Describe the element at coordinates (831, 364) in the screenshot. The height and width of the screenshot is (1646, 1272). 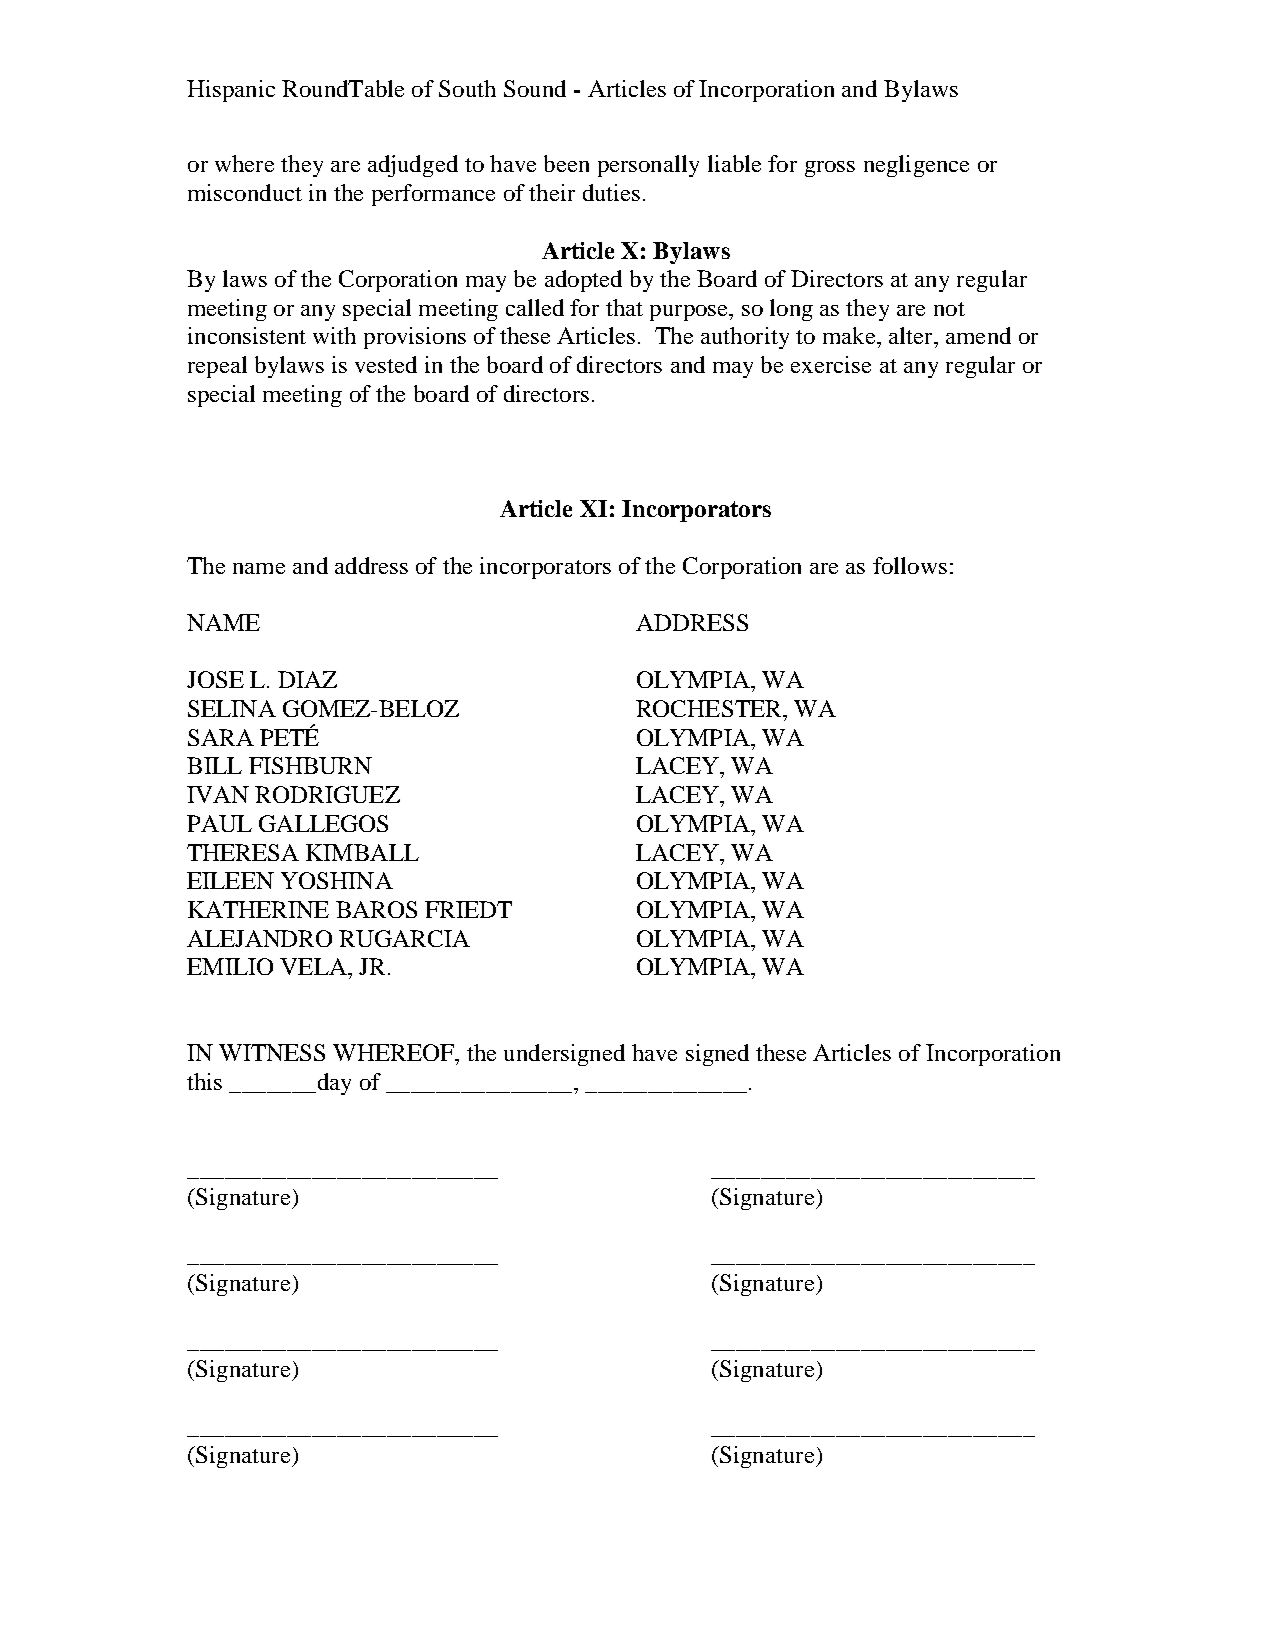
I see `exercise` at that location.
